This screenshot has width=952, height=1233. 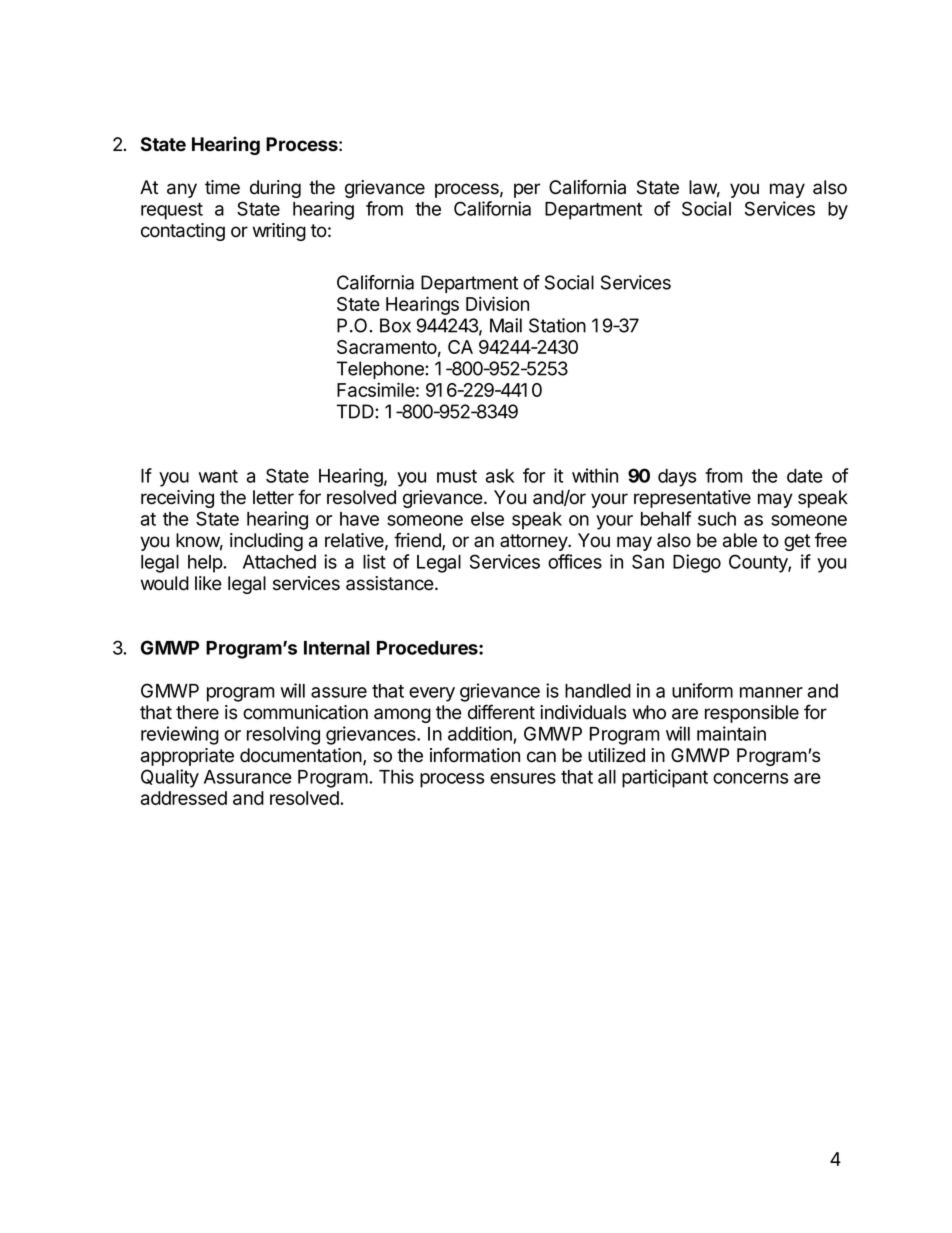 I want to click on representative, so click(x=692, y=499).
